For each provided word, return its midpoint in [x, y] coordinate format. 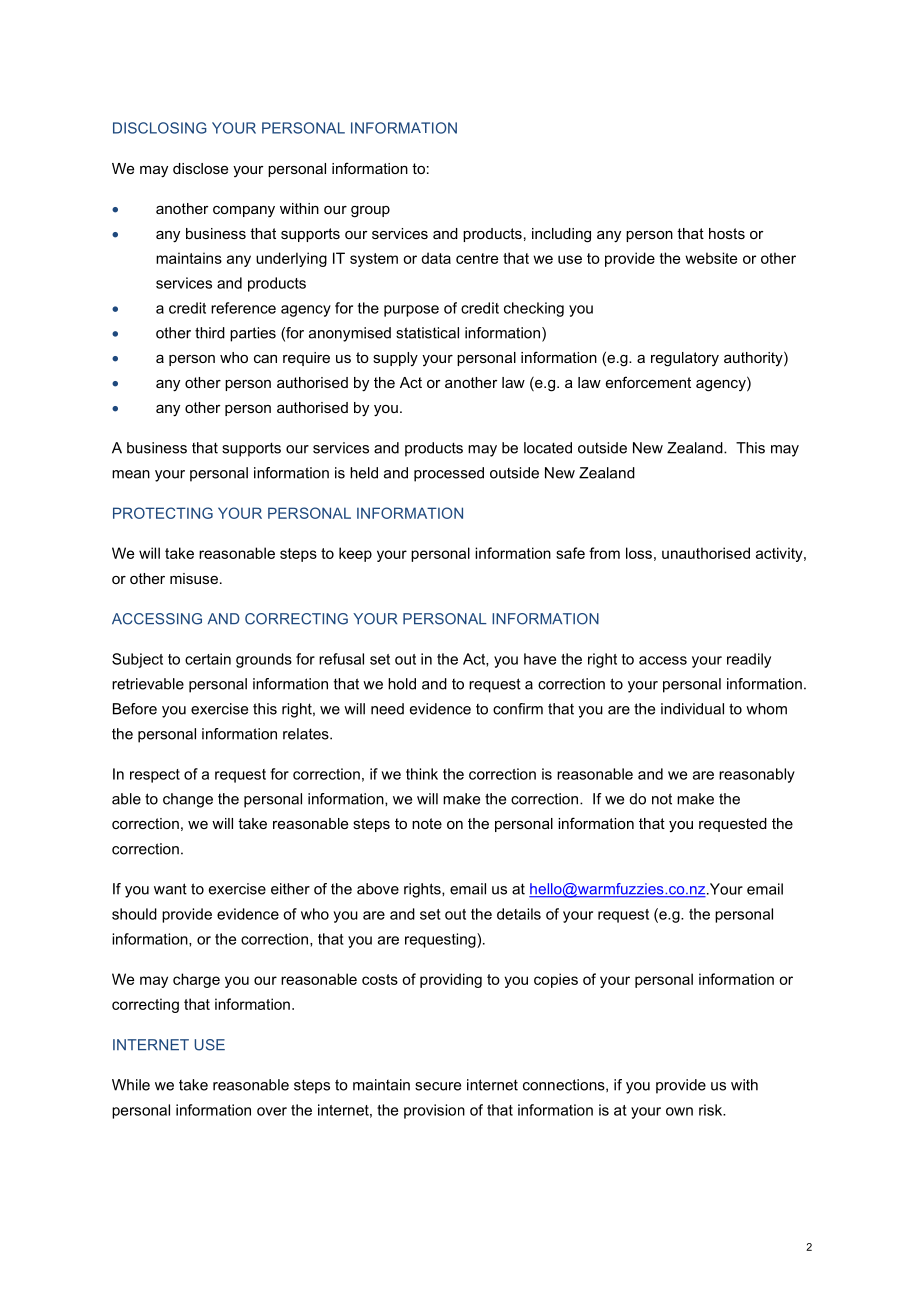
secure [438, 1086]
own [679, 1111]
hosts [727, 233]
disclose [200, 168]
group [370, 212]
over [272, 1111]
